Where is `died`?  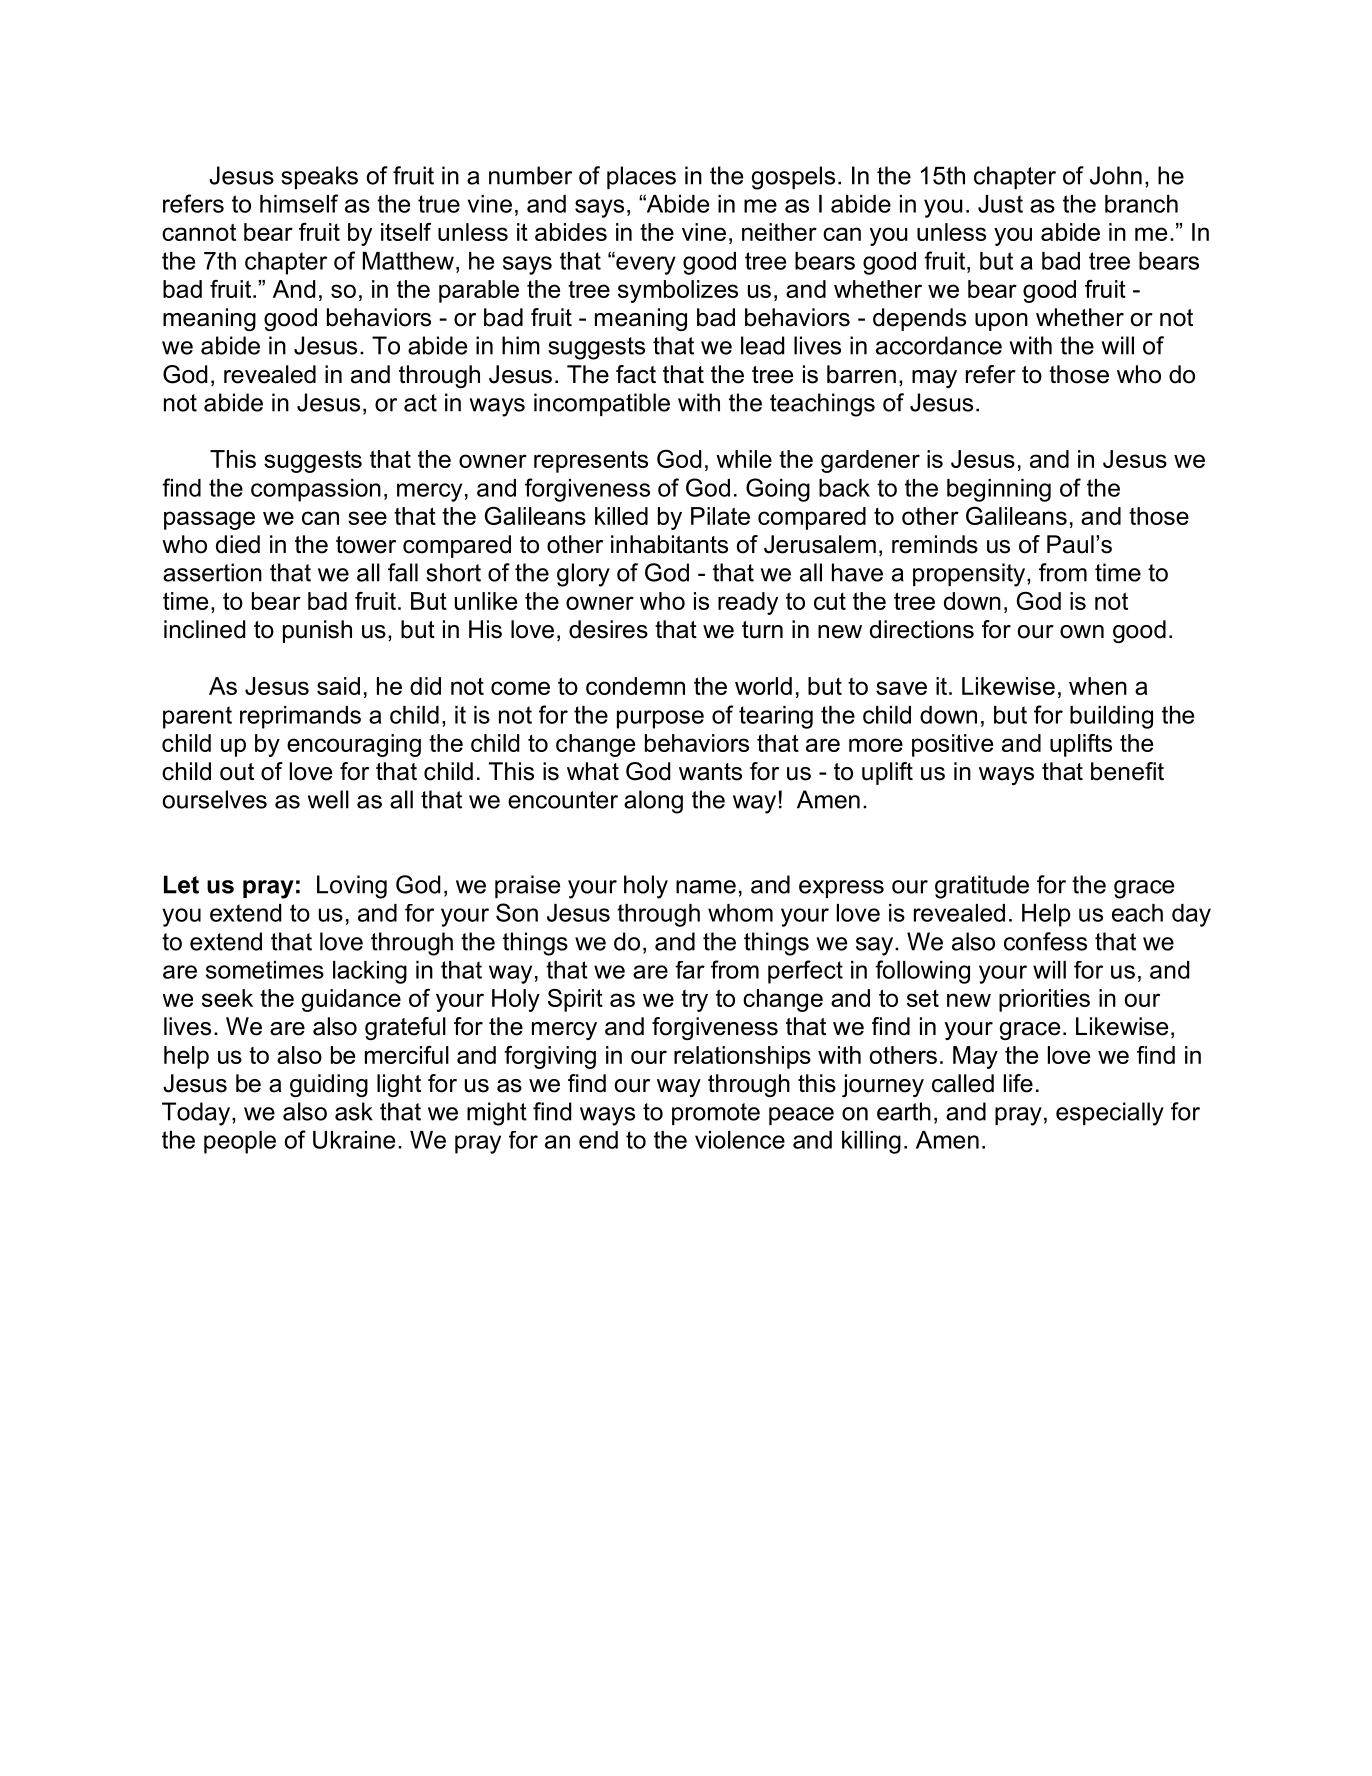
died is located at coordinates (238, 544).
